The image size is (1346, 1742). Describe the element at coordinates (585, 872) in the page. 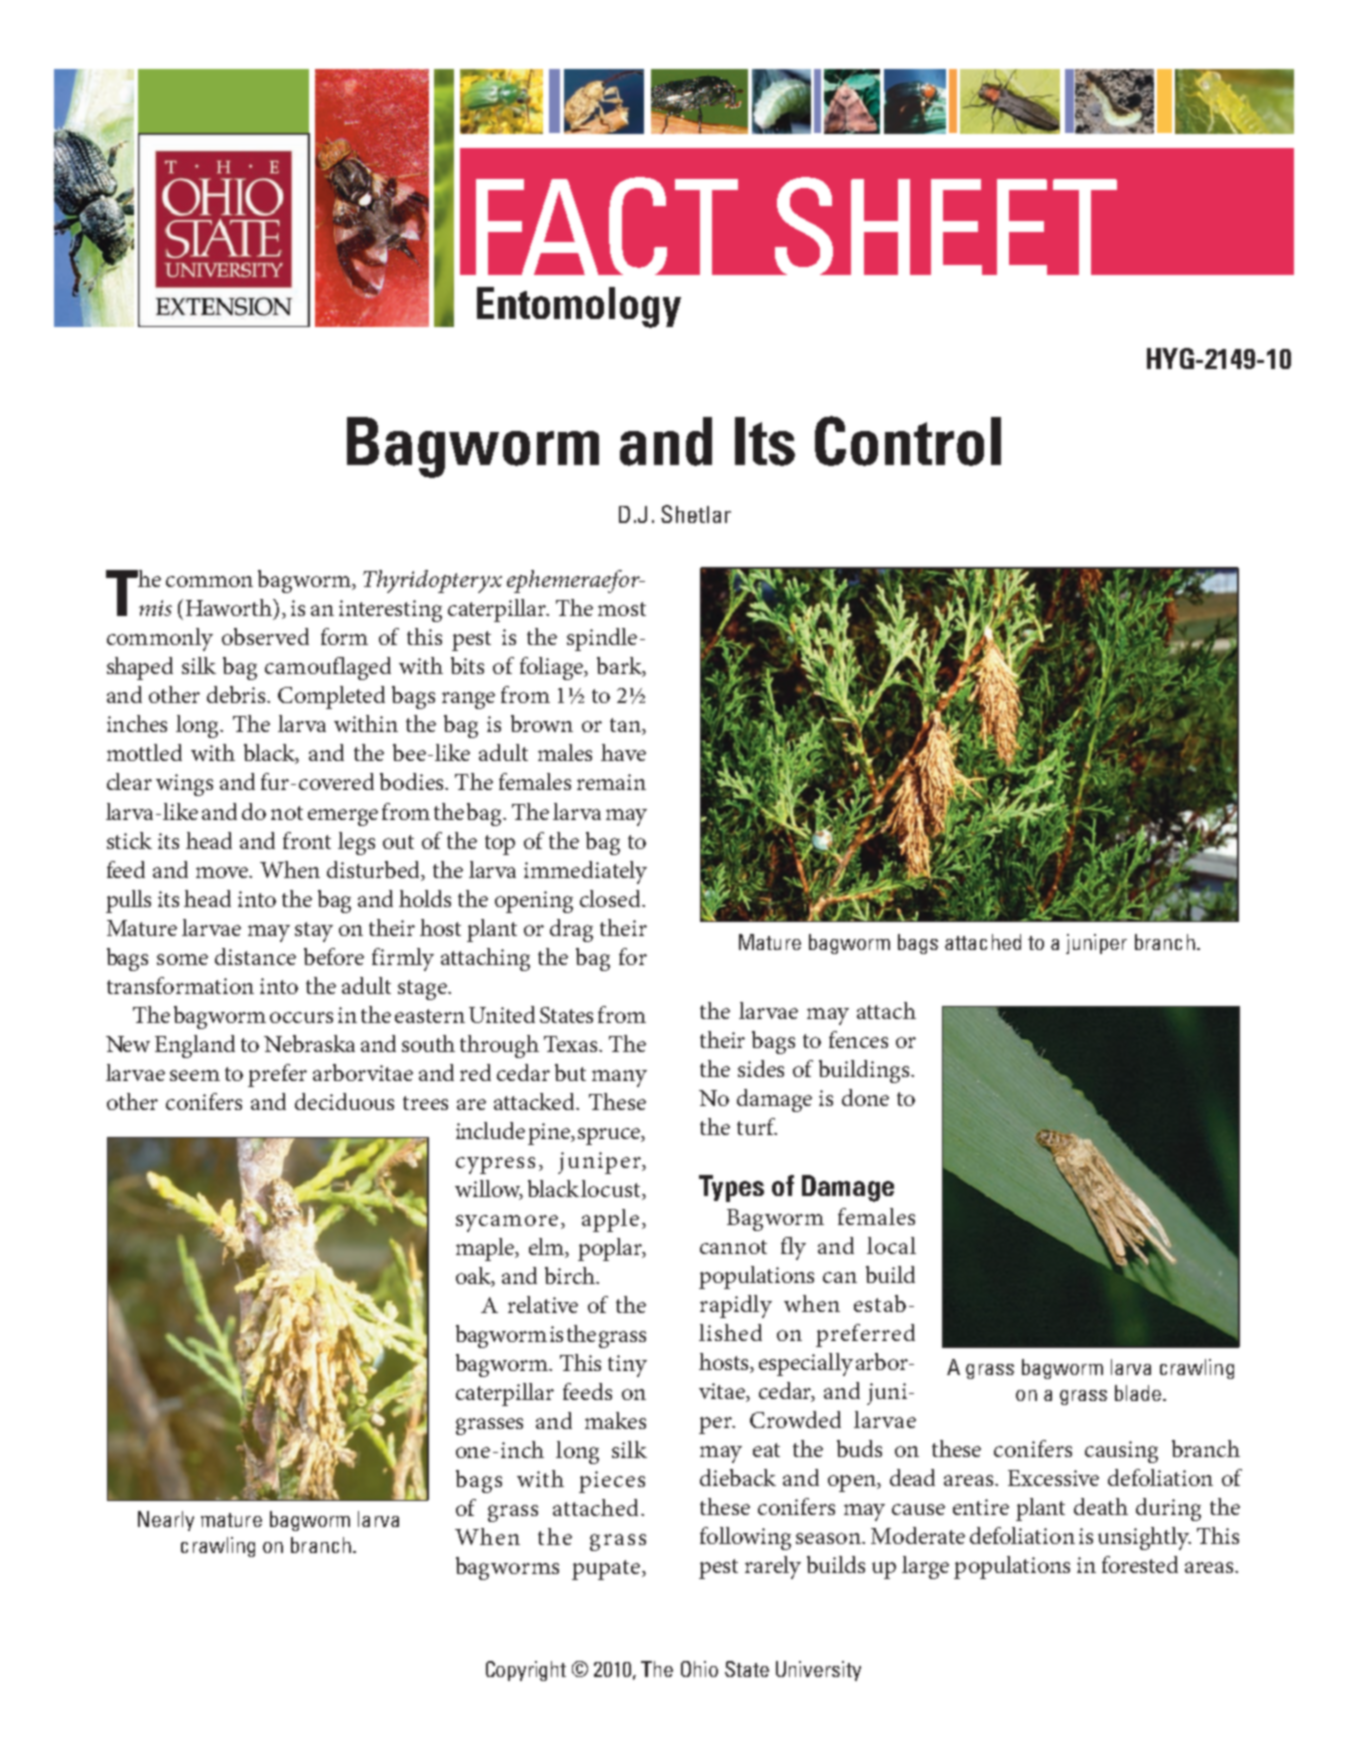

I see `immediately` at that location.
